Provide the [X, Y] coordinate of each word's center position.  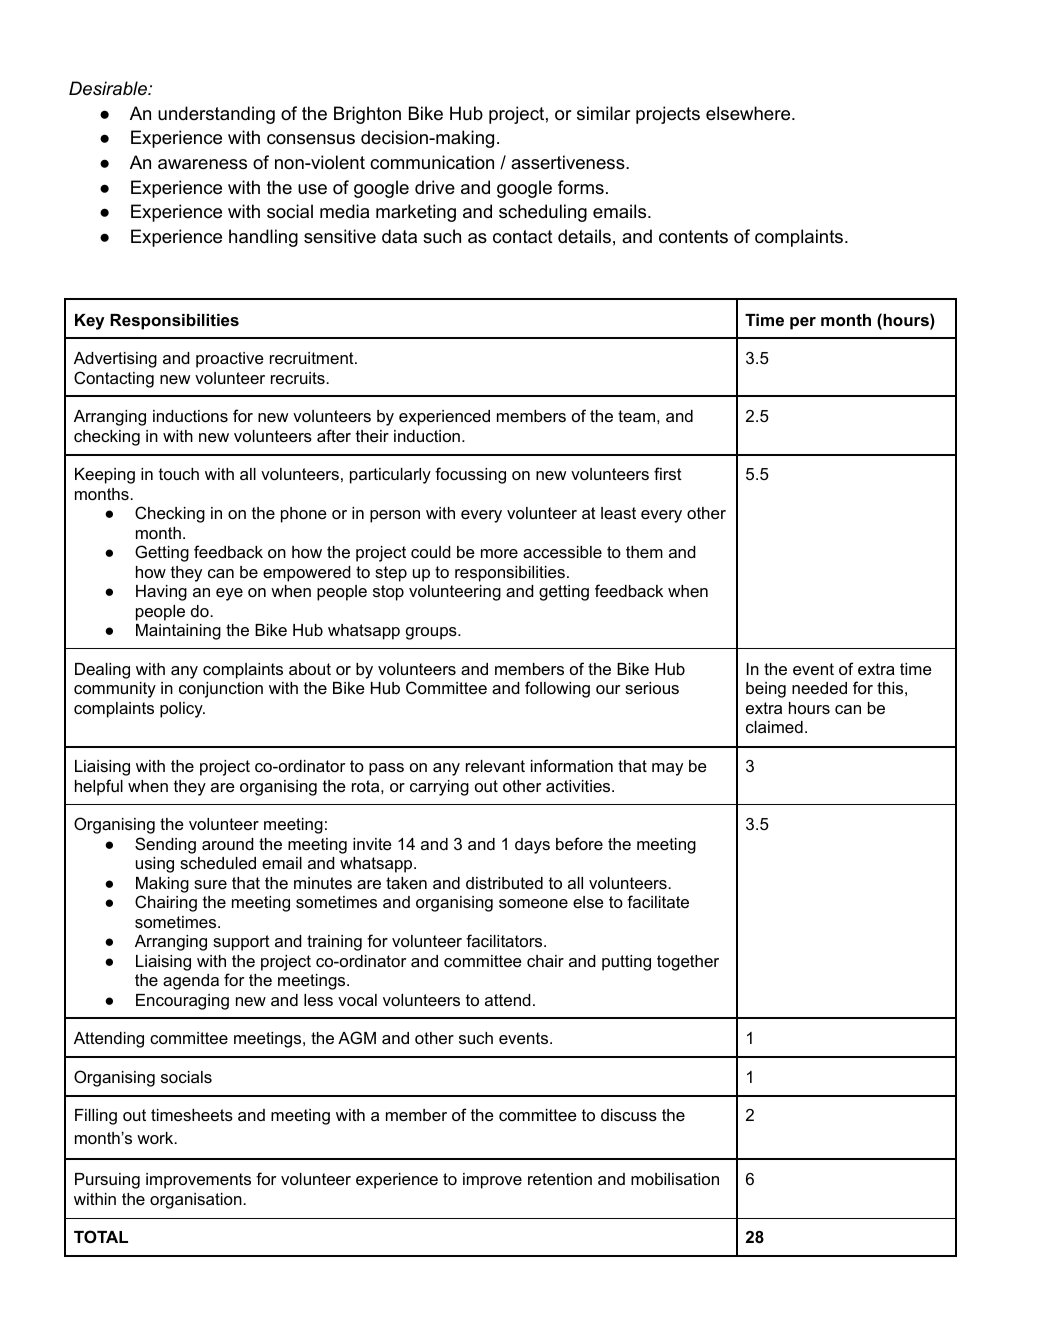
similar [604, 113]
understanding [216, 115]
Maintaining [178, 632]
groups [432, 633]
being [766, 690]
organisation [197, 1201]
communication [432, 162]
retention [560, 1179]
